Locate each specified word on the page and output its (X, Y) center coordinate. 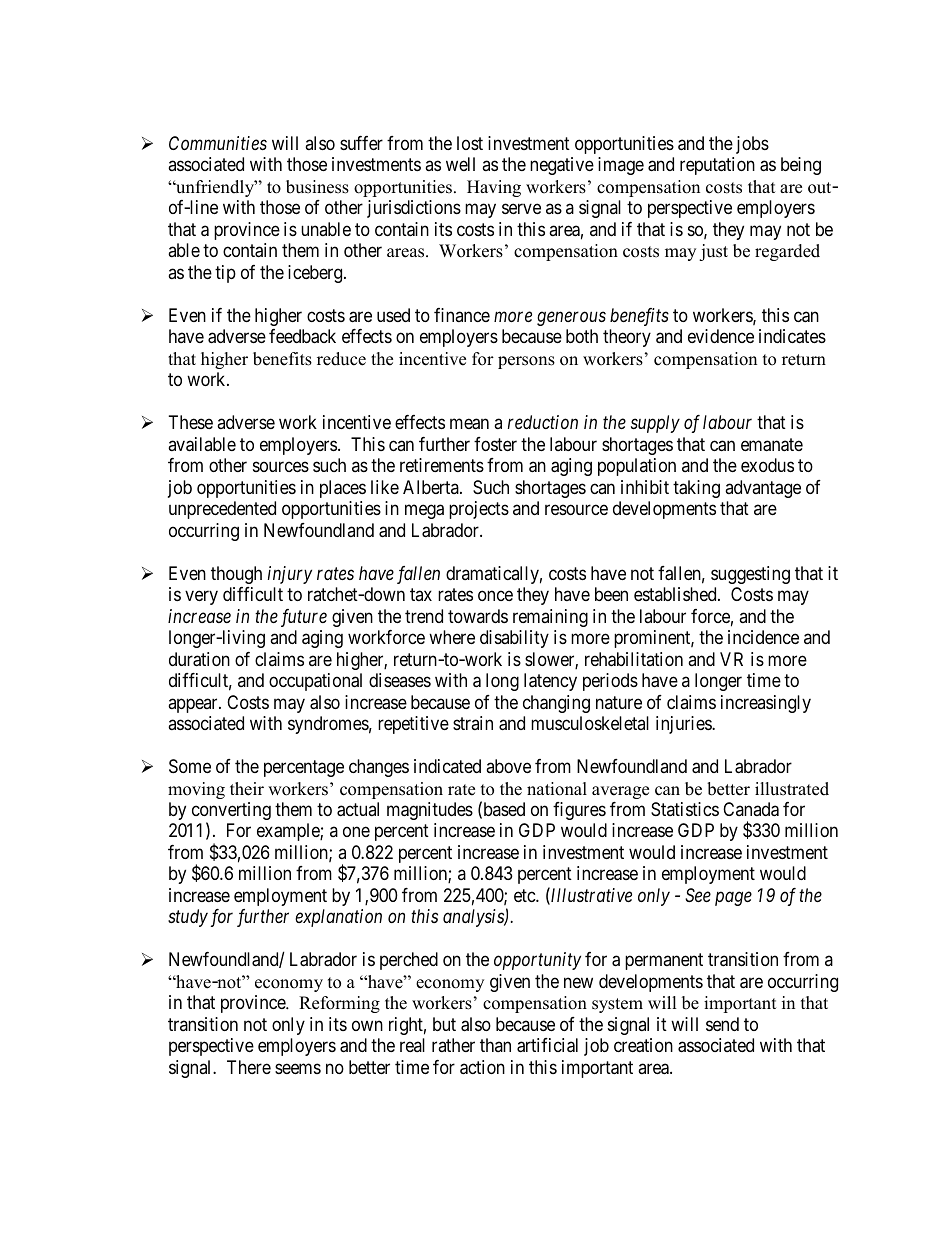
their (247, 789)
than (495, 1045)
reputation (717, 166)
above (508, 766)
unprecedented (222, 510)
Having (494, 188)
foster (495, 444)
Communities (218, 143)
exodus (767, 465)
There (249, 1067)
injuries (684, 725)
